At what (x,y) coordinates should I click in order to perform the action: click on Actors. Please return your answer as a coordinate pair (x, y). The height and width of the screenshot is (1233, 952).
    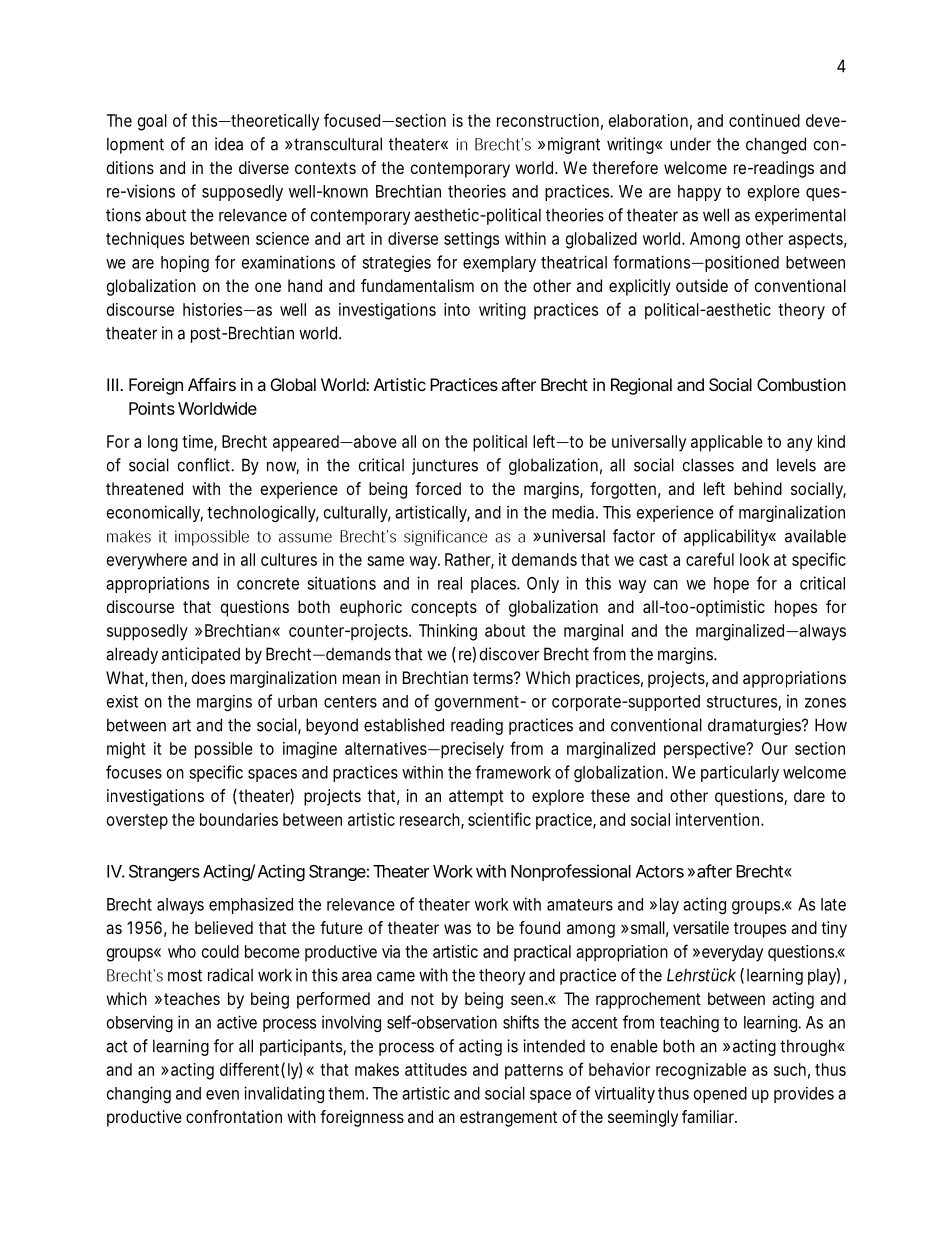
    Looking at the image, I should click on (660, 871).
